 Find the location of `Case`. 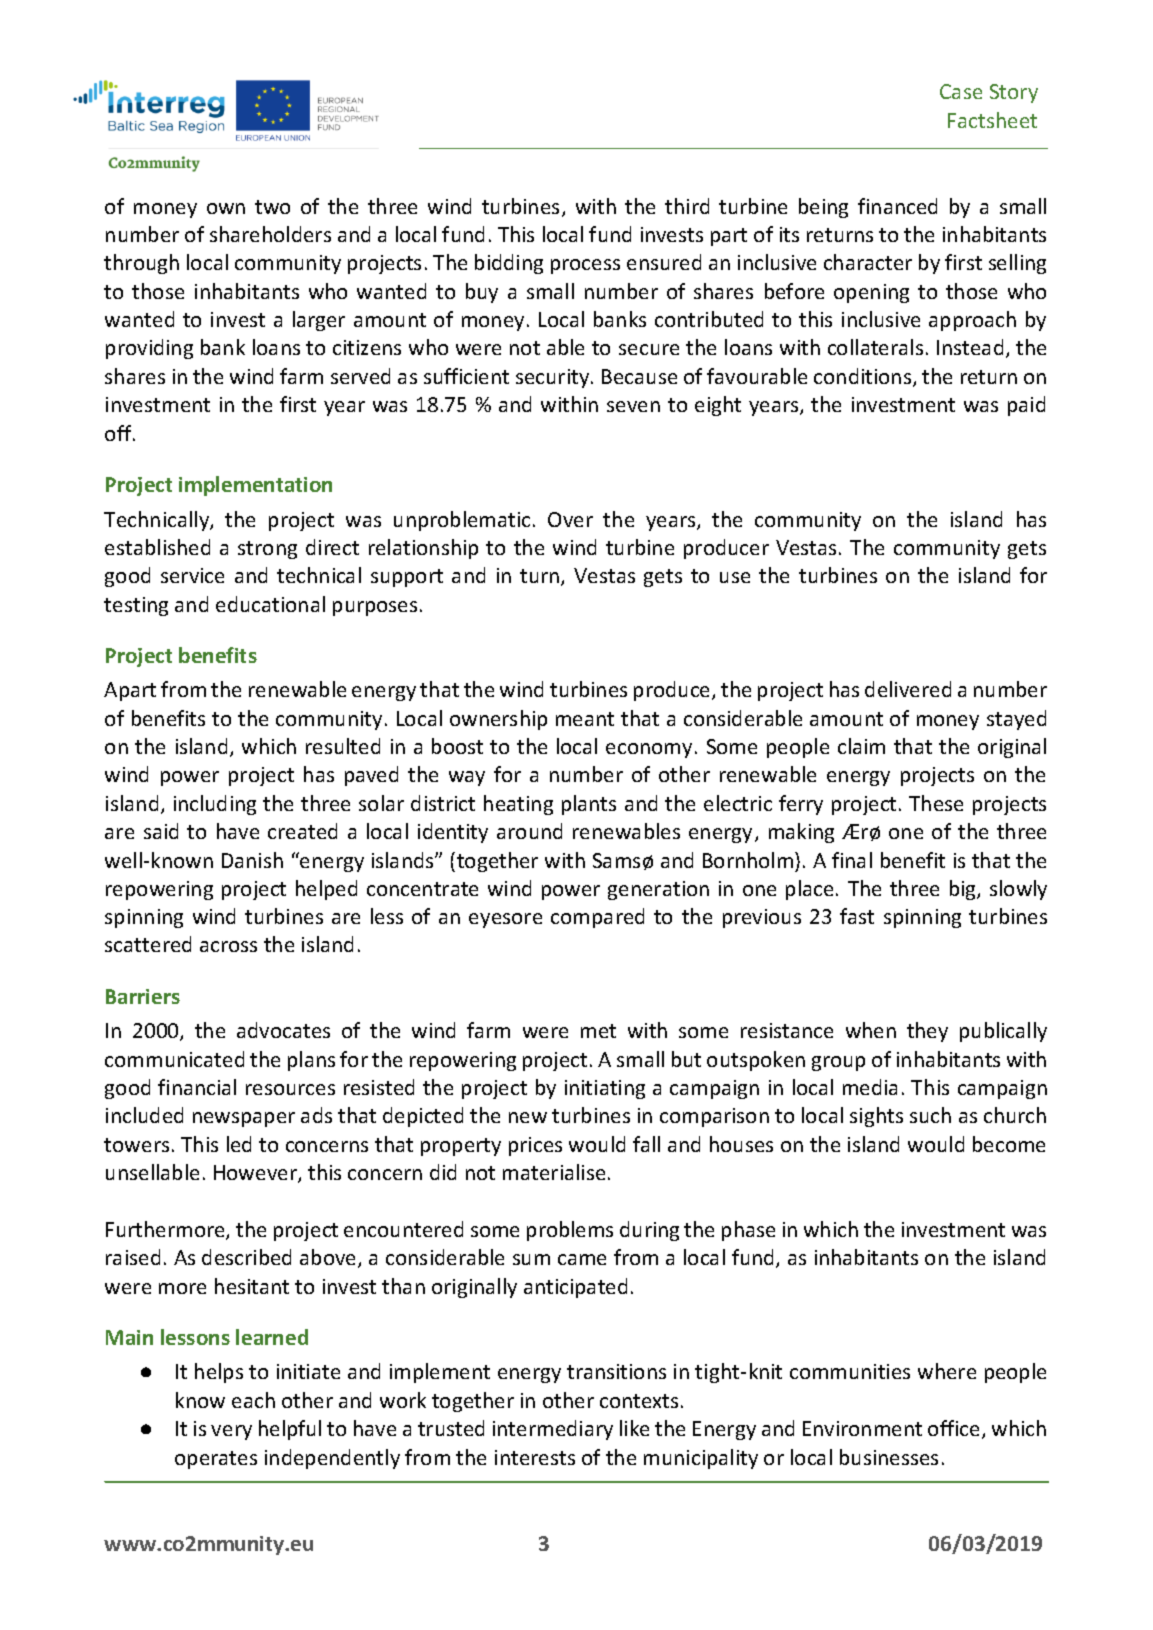

Case is located at coordinates (961, 91).
